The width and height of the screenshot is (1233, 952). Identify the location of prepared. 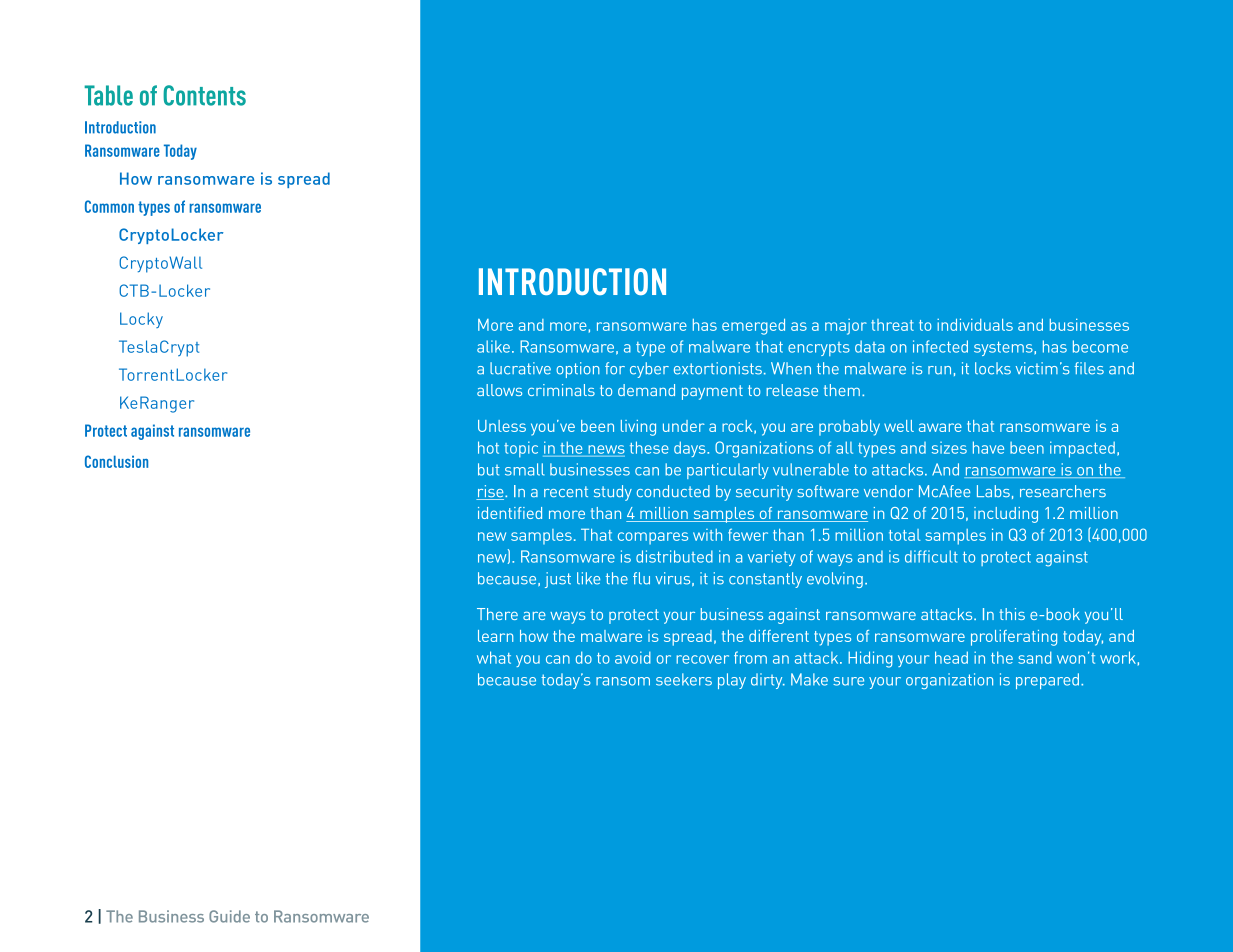
(1047, 681).
